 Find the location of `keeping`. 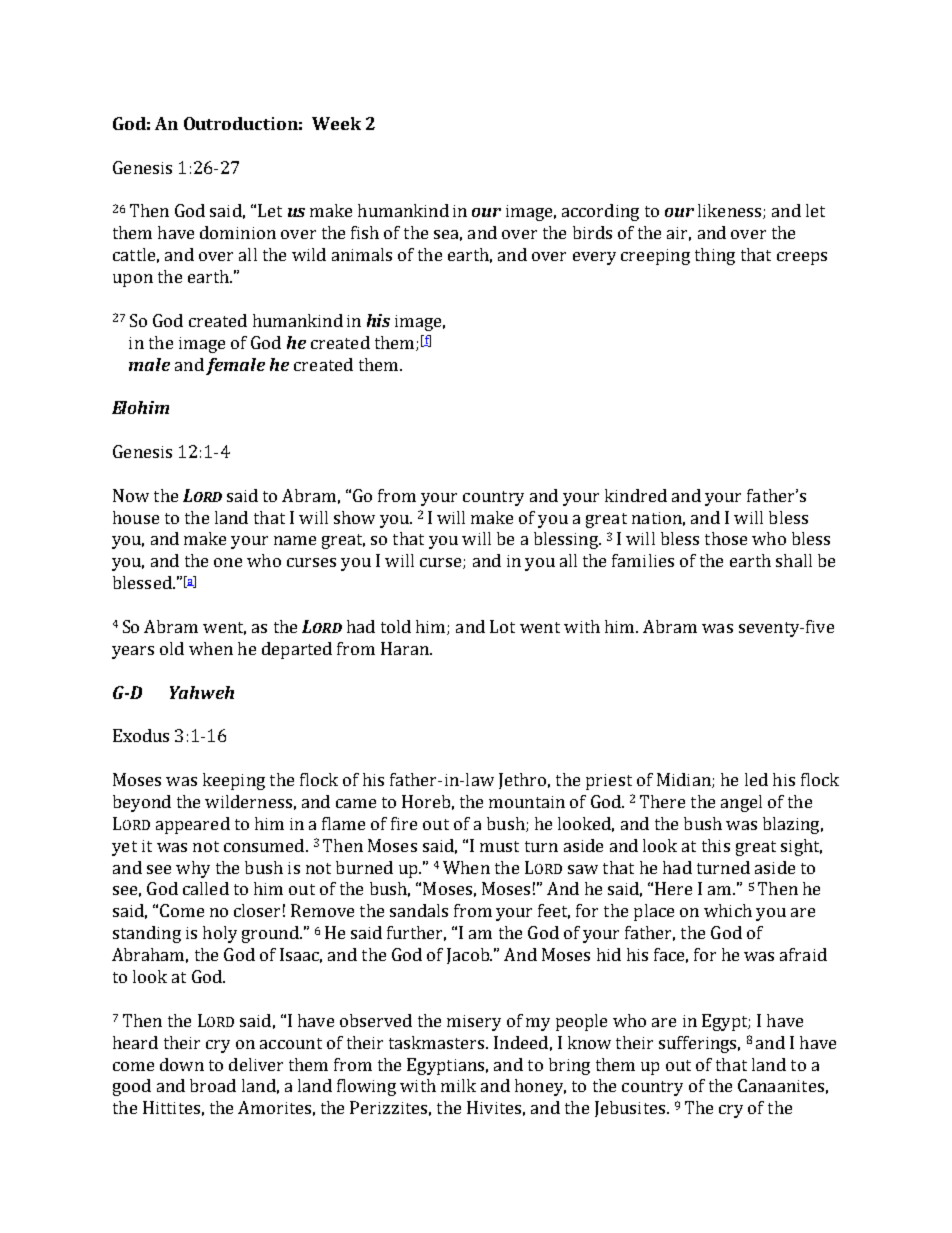

keeping is located at coordinates (234, 781).
